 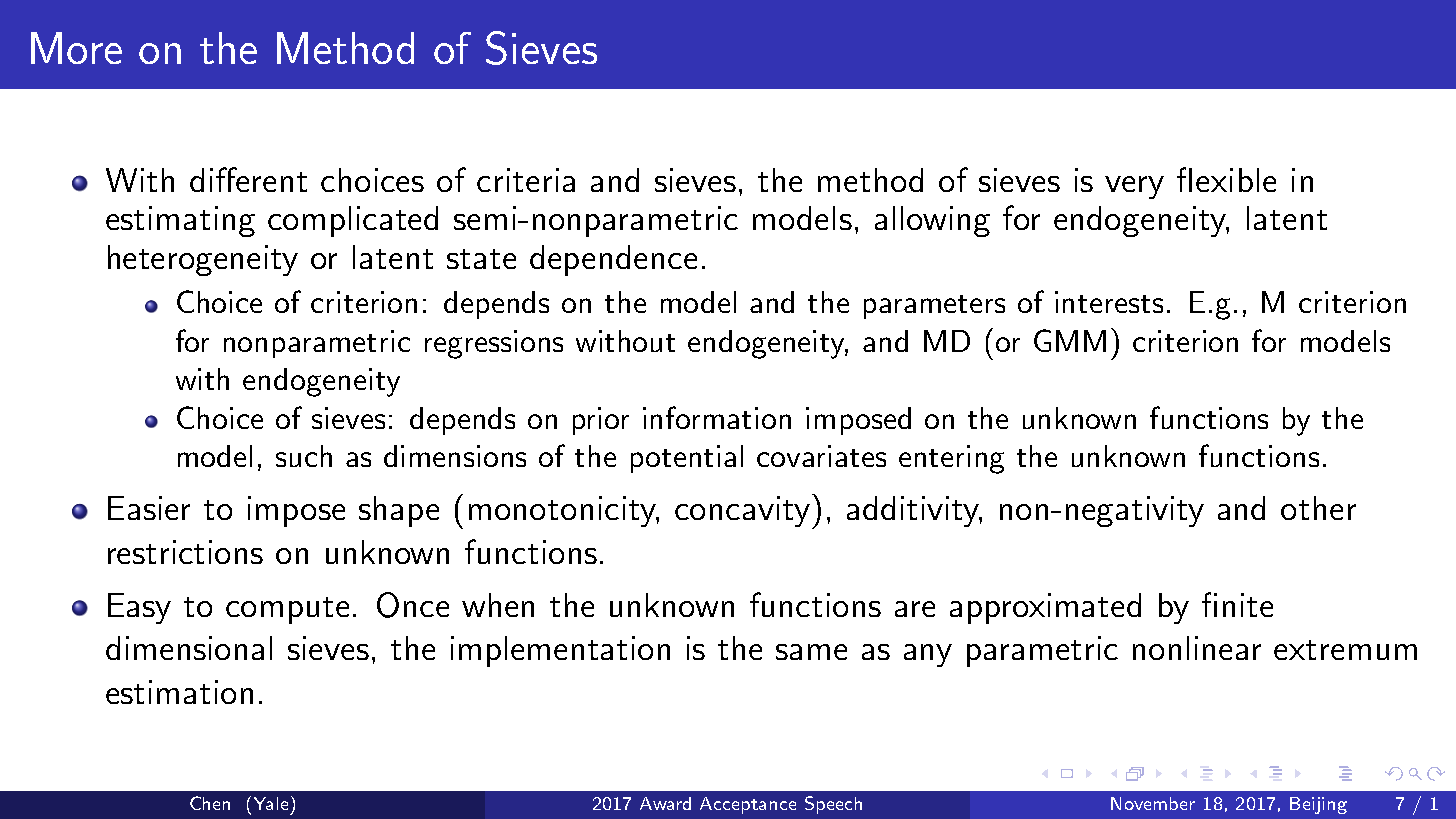 What do you see at coordinates (613, 260) in the screenshot?
I see `dependence` at bounding box center [613, 260].
